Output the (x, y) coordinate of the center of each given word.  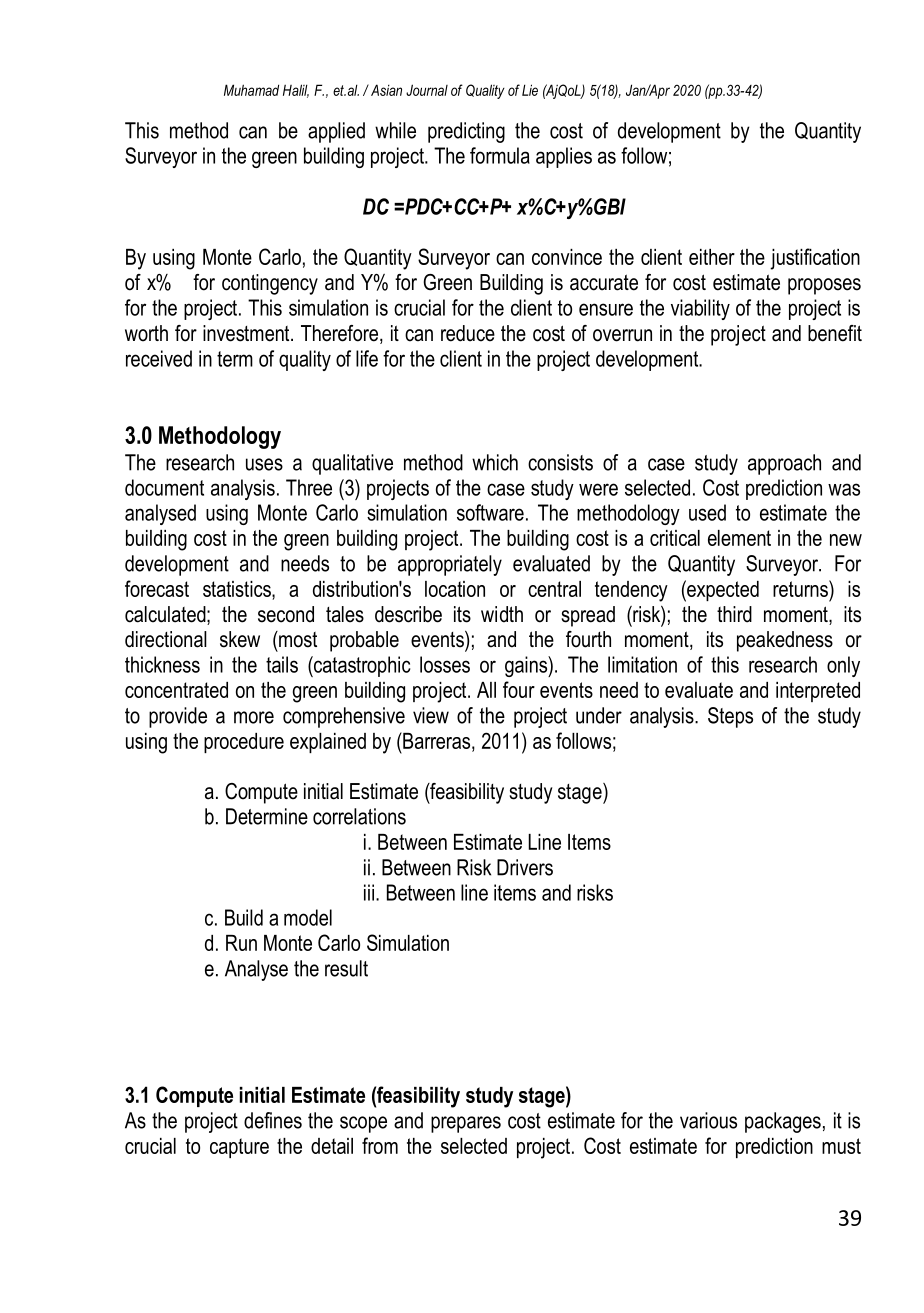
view (431, 715)
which (495, 462)
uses (264, 464)
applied (336, 132)
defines (273, 1120)
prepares (466, 1124)
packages (783, 1122)
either (712, 257)
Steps (730, 717)
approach (784, 464)
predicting (466, 132)
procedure (244, 743)
